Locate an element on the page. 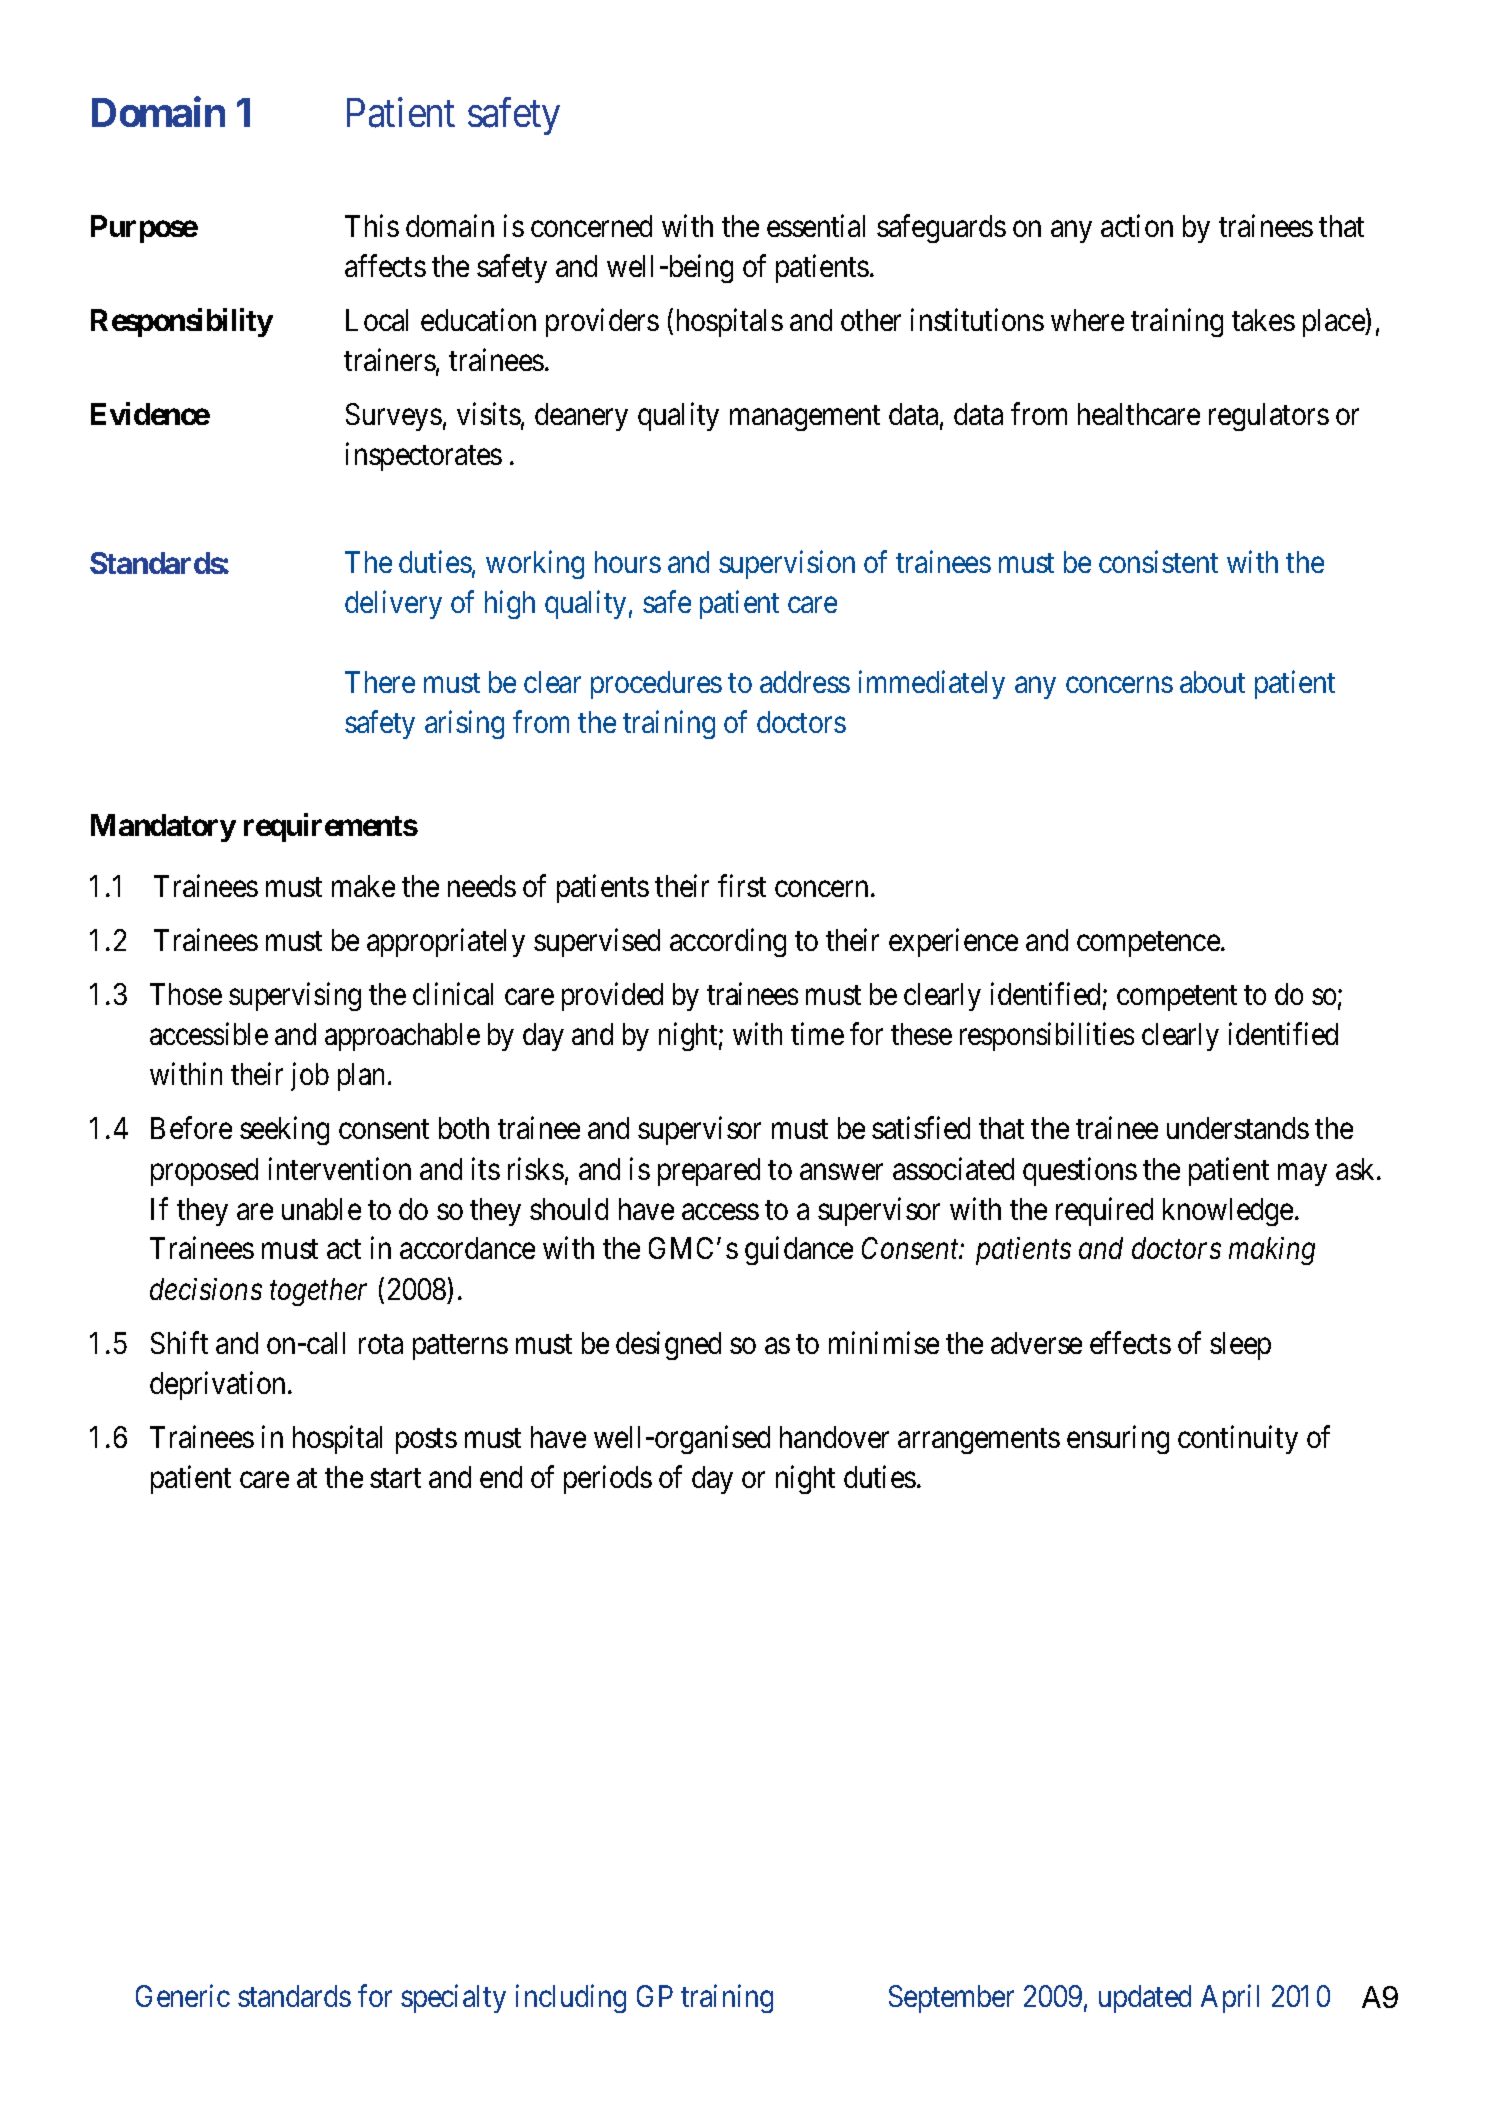 This image has width=1487, height=2105. seeking is located at coordinates (284, 1131).
